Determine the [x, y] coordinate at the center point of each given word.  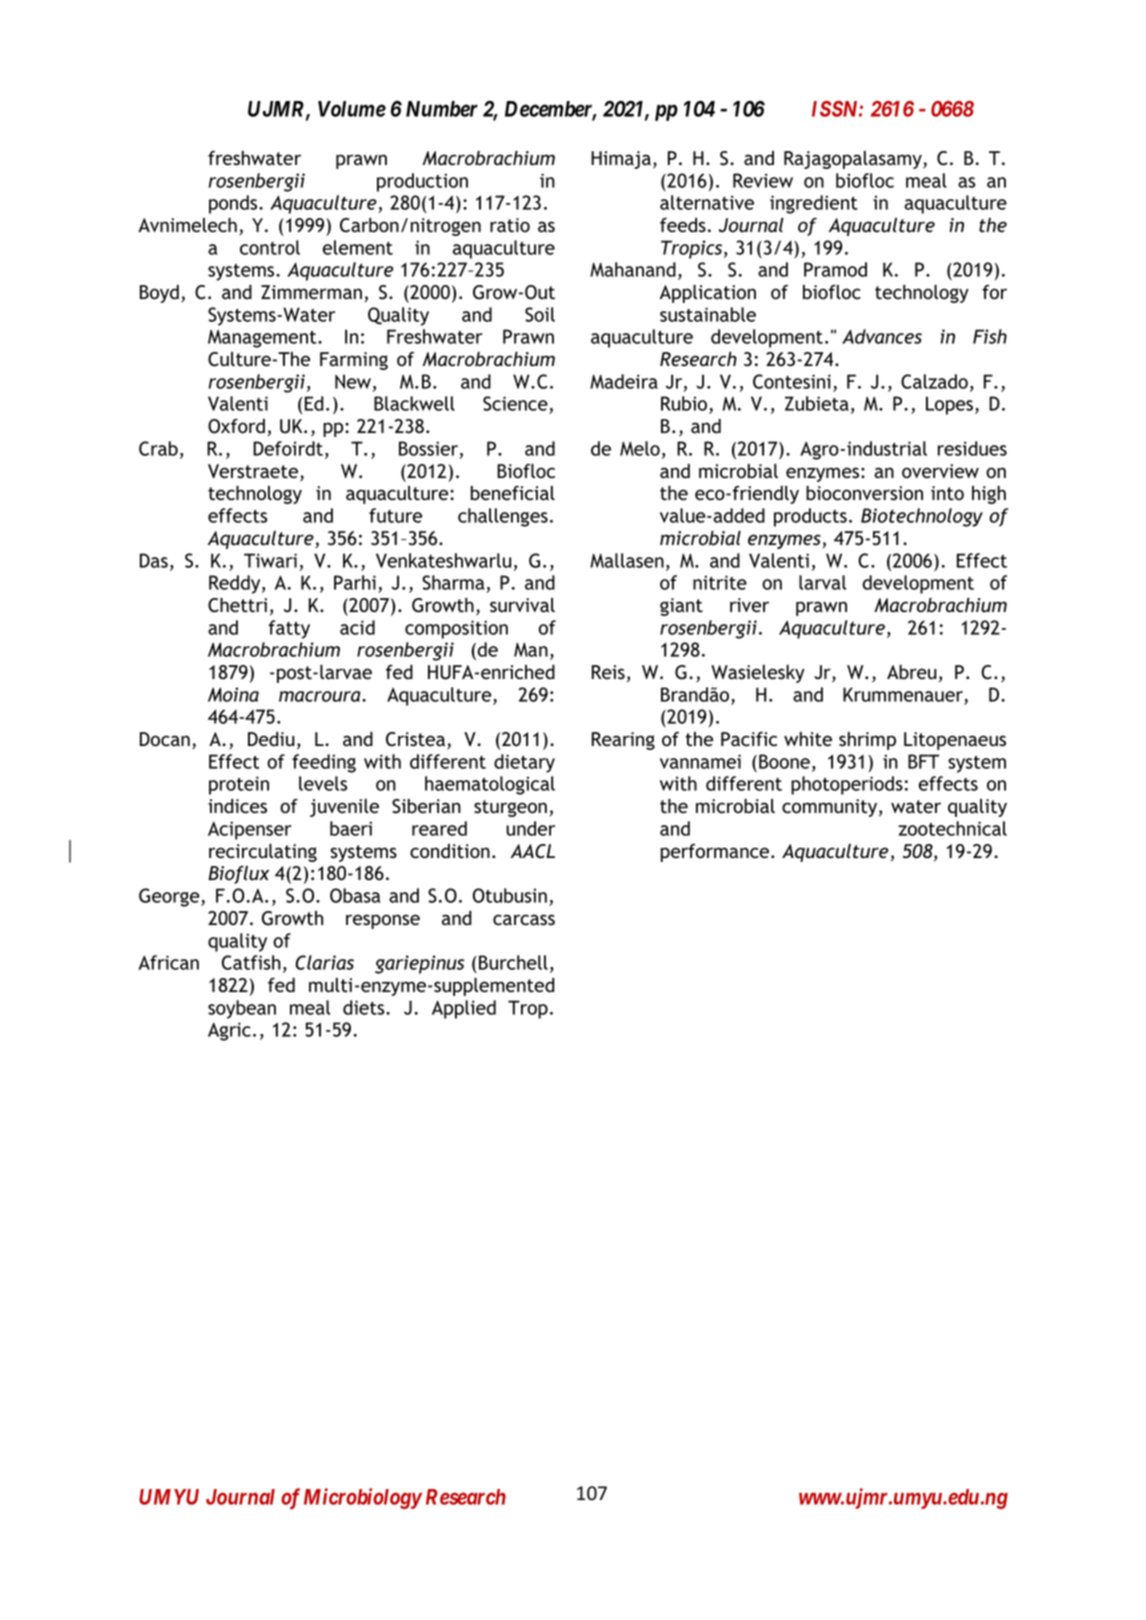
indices [237, 806]
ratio [510, 225]
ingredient [814, 204]
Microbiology [363, 1498]
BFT [923, 761]
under [530, 828]
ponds [234, 204]
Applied [464, 1009]
